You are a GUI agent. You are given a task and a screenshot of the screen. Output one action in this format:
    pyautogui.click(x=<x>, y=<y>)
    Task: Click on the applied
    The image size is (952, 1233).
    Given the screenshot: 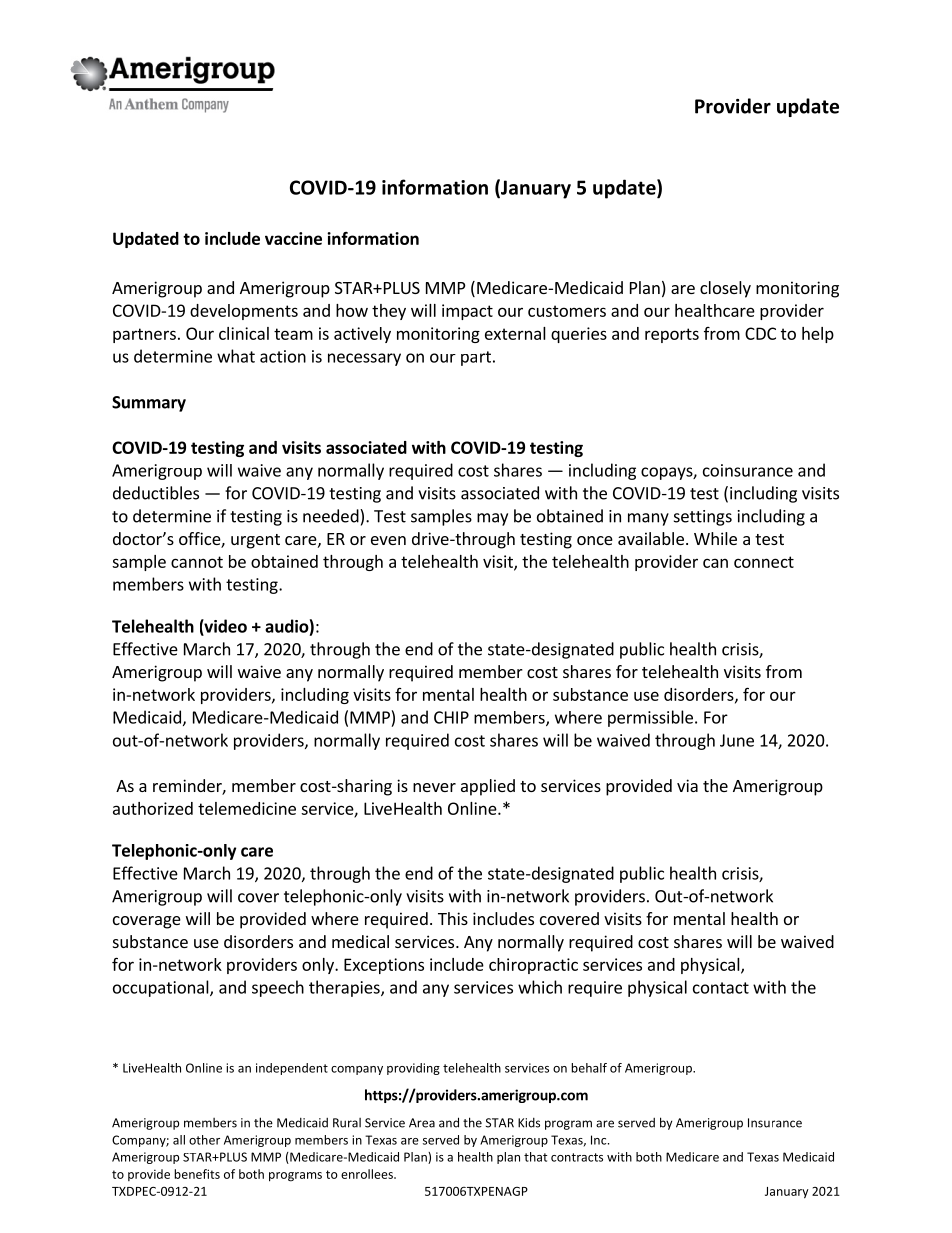 What is the action you would take?
    pyautogui.click(x=488, y=787)
